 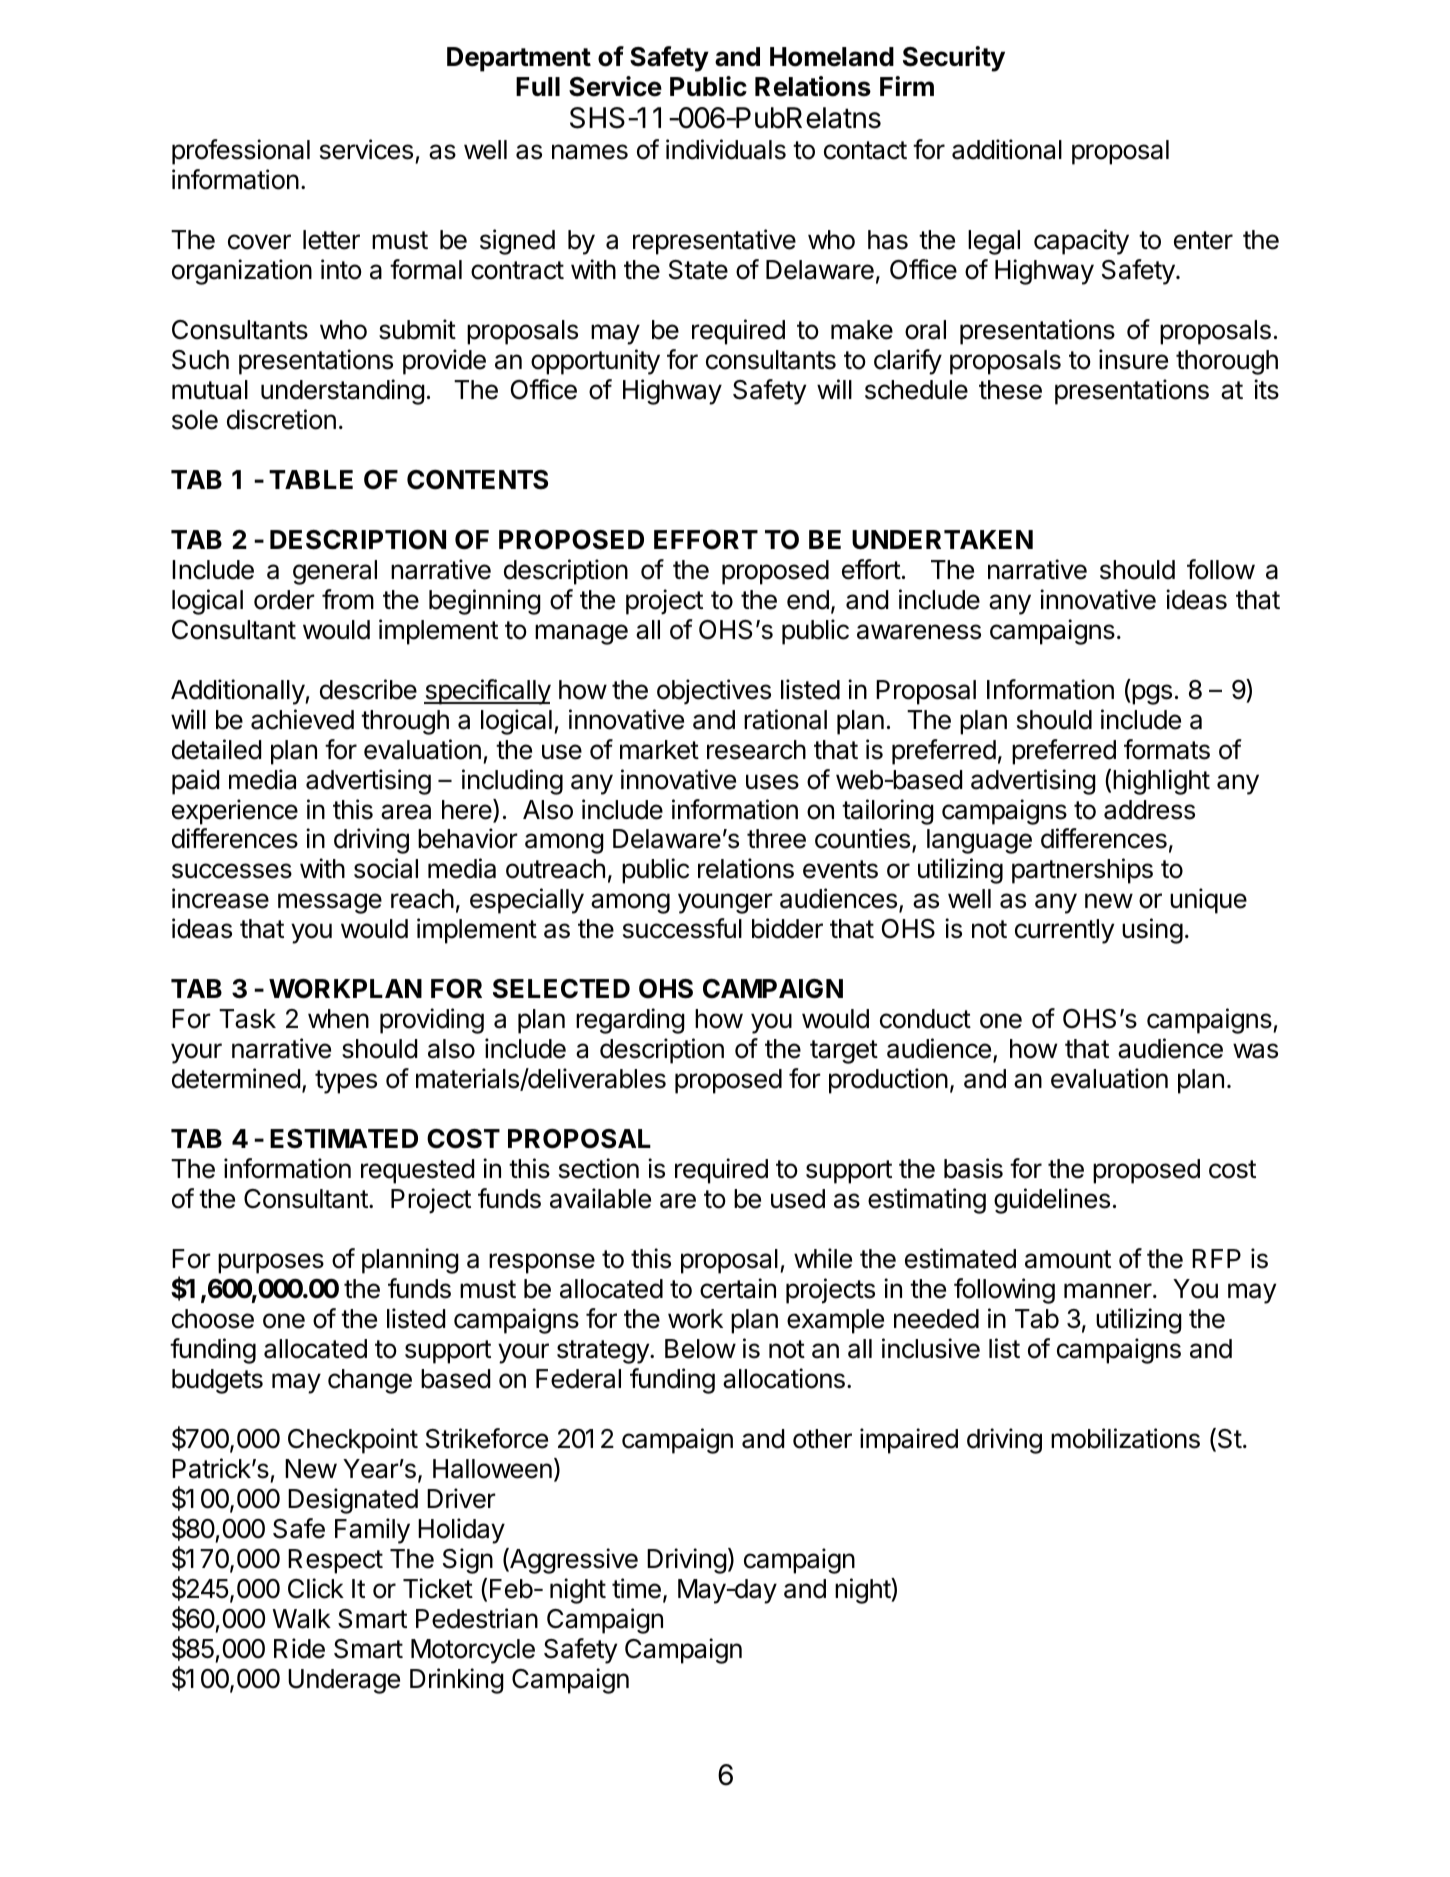 I want to click on younger, so click(x=725, y=903).
